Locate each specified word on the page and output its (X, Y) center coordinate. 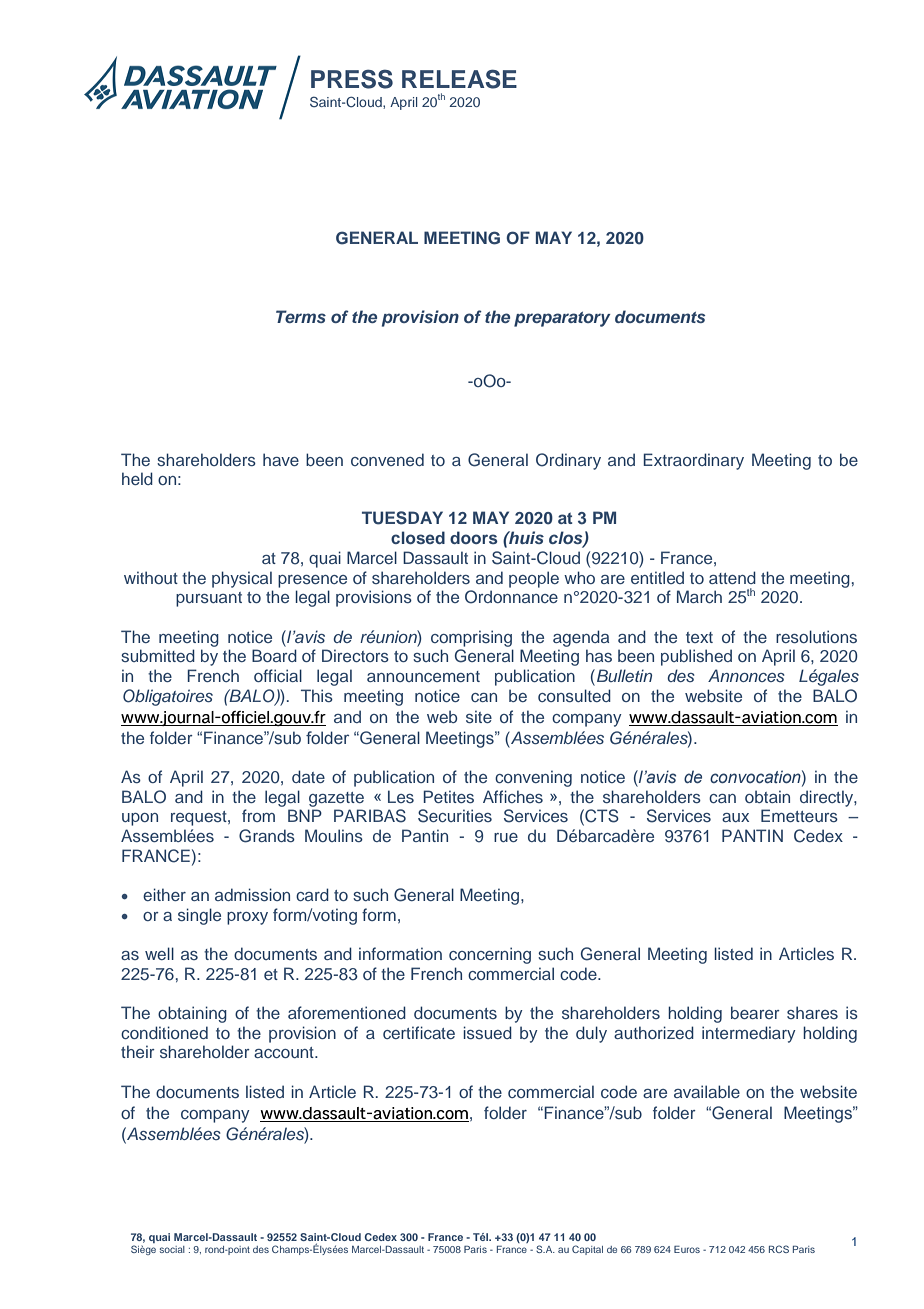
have (281, 459)
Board (274, 655)
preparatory (562, 319)
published (696, 657)
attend (732, 577)
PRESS (352, 79)
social (172, 1249)
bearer (755, 1012)
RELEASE (459, 79)
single (199, 916)
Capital (587, 1250)
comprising (471, 638)
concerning (490, 955)
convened (387, 459)
